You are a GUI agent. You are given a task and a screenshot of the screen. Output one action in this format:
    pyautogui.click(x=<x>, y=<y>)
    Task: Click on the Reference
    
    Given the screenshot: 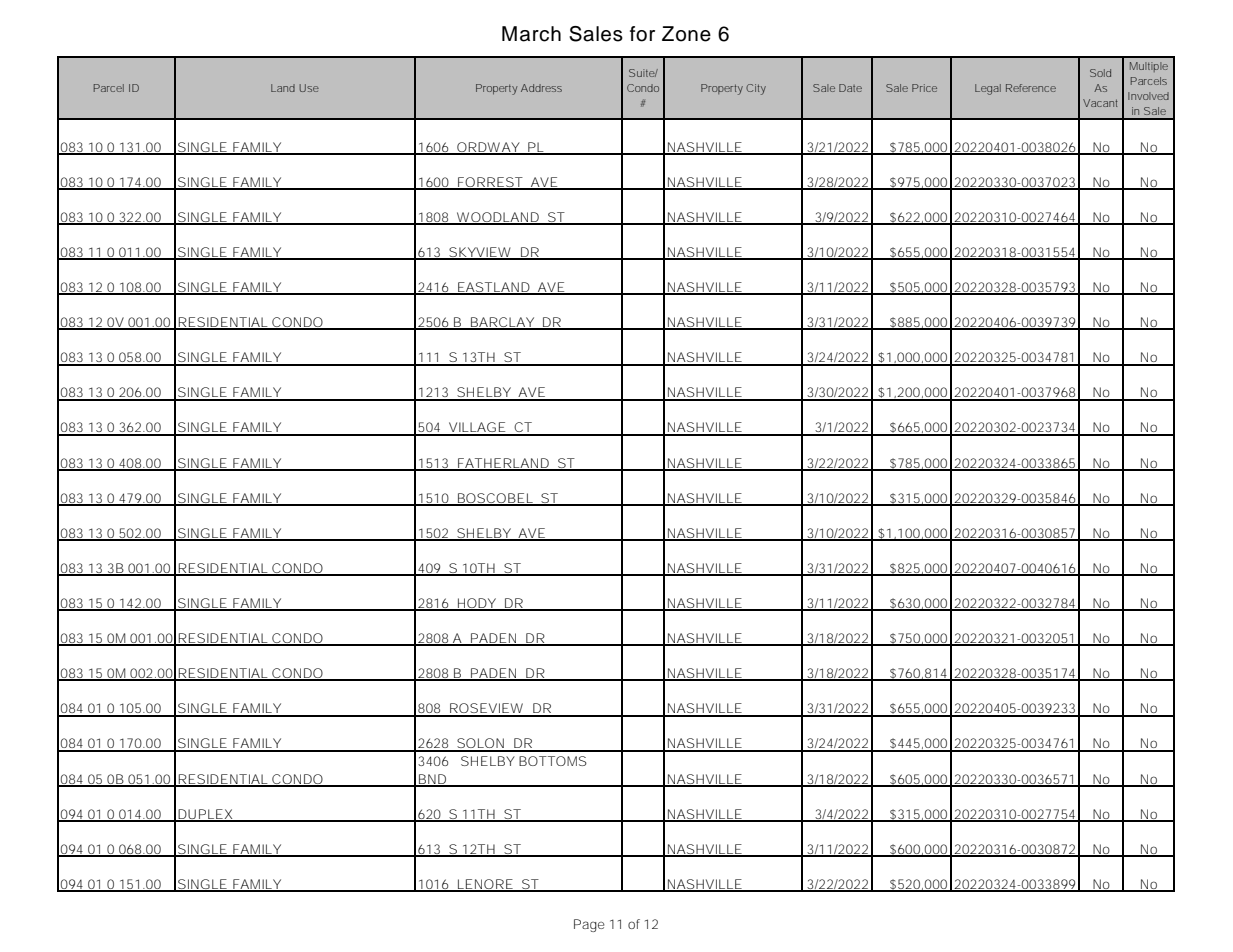 What is the action you would take?
    pyautogui.click(x=1031, y=88)
